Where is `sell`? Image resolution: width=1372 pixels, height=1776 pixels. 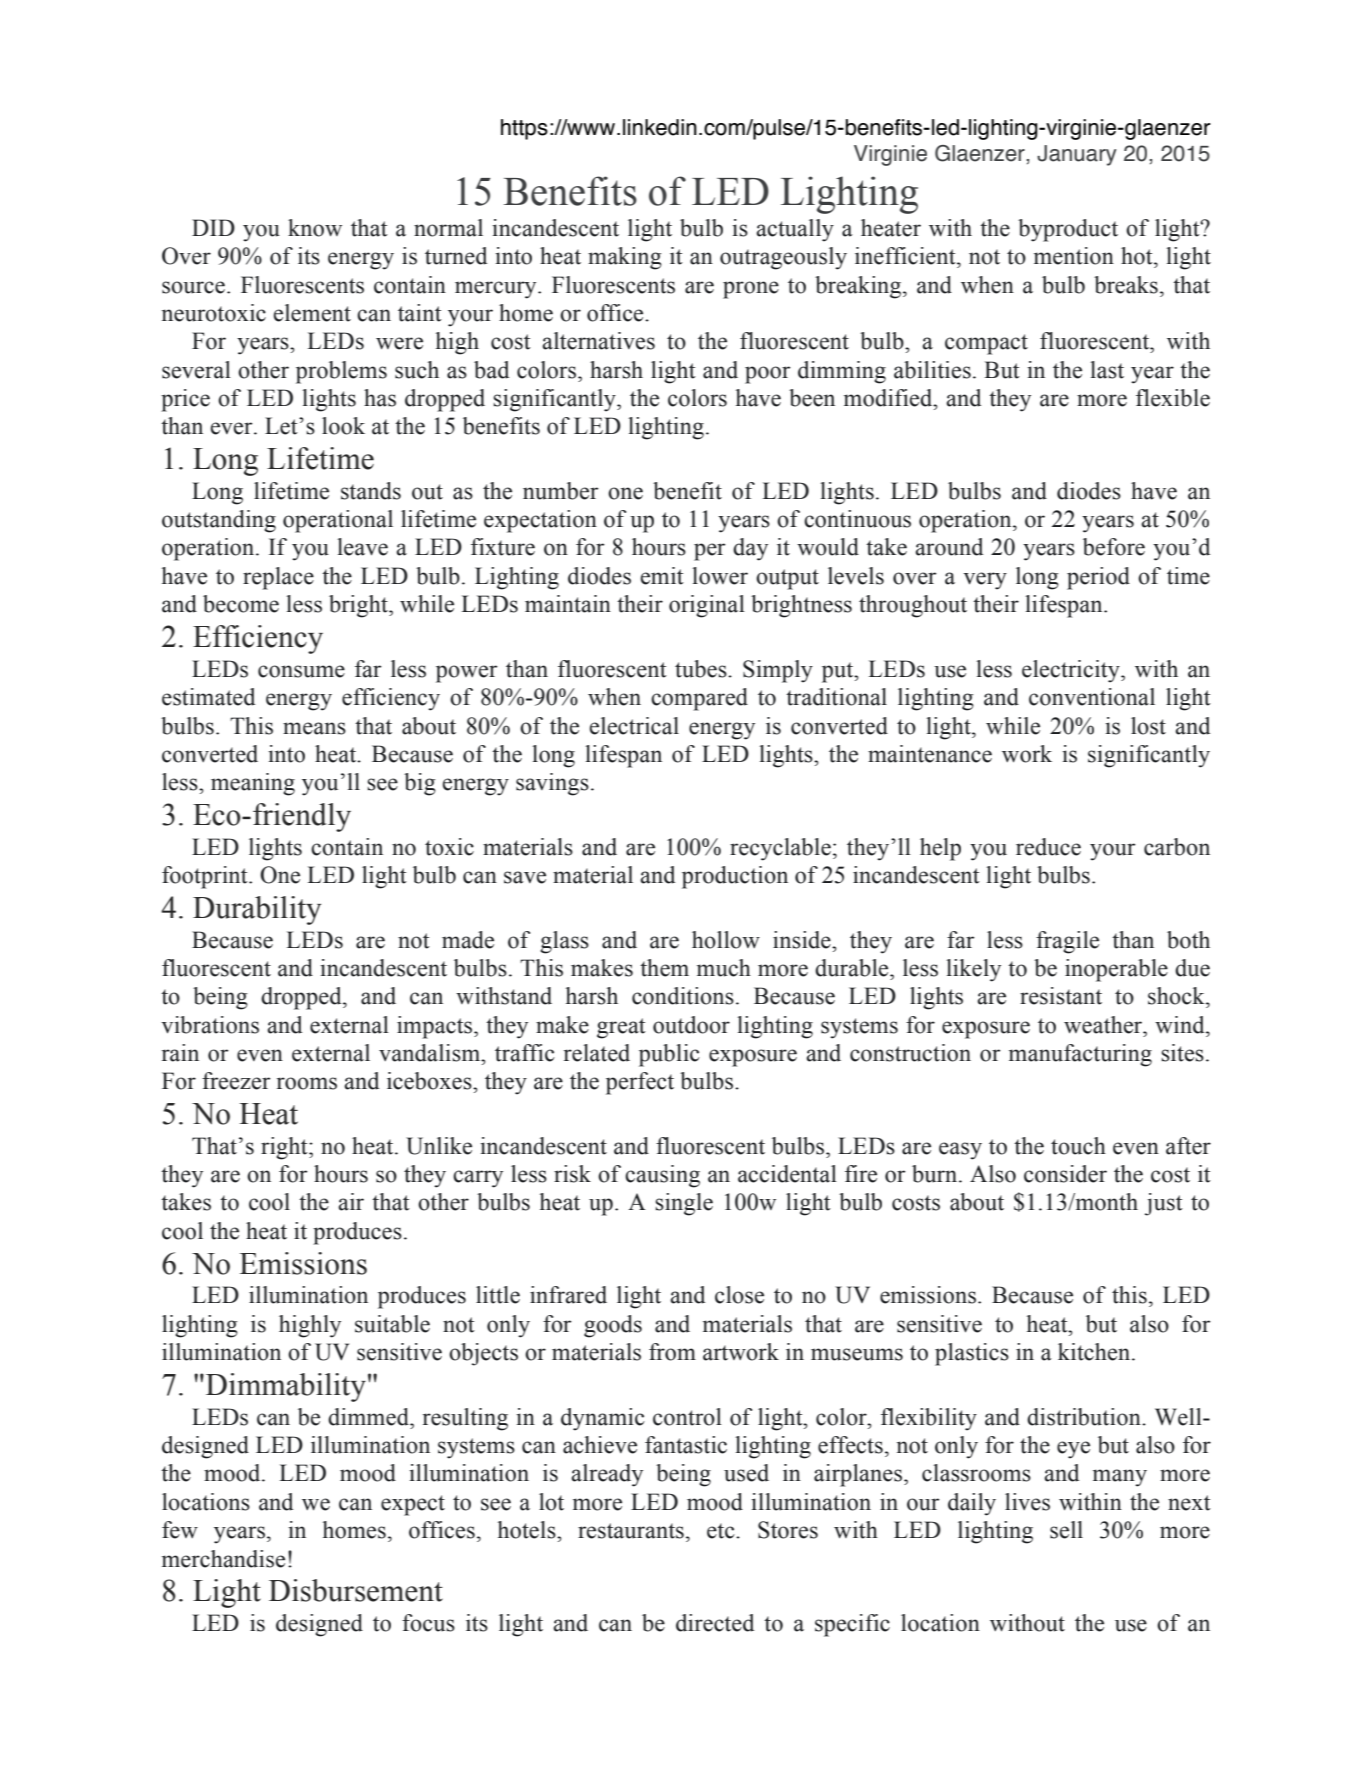
sell is located at coordinates (1066, 1530).
